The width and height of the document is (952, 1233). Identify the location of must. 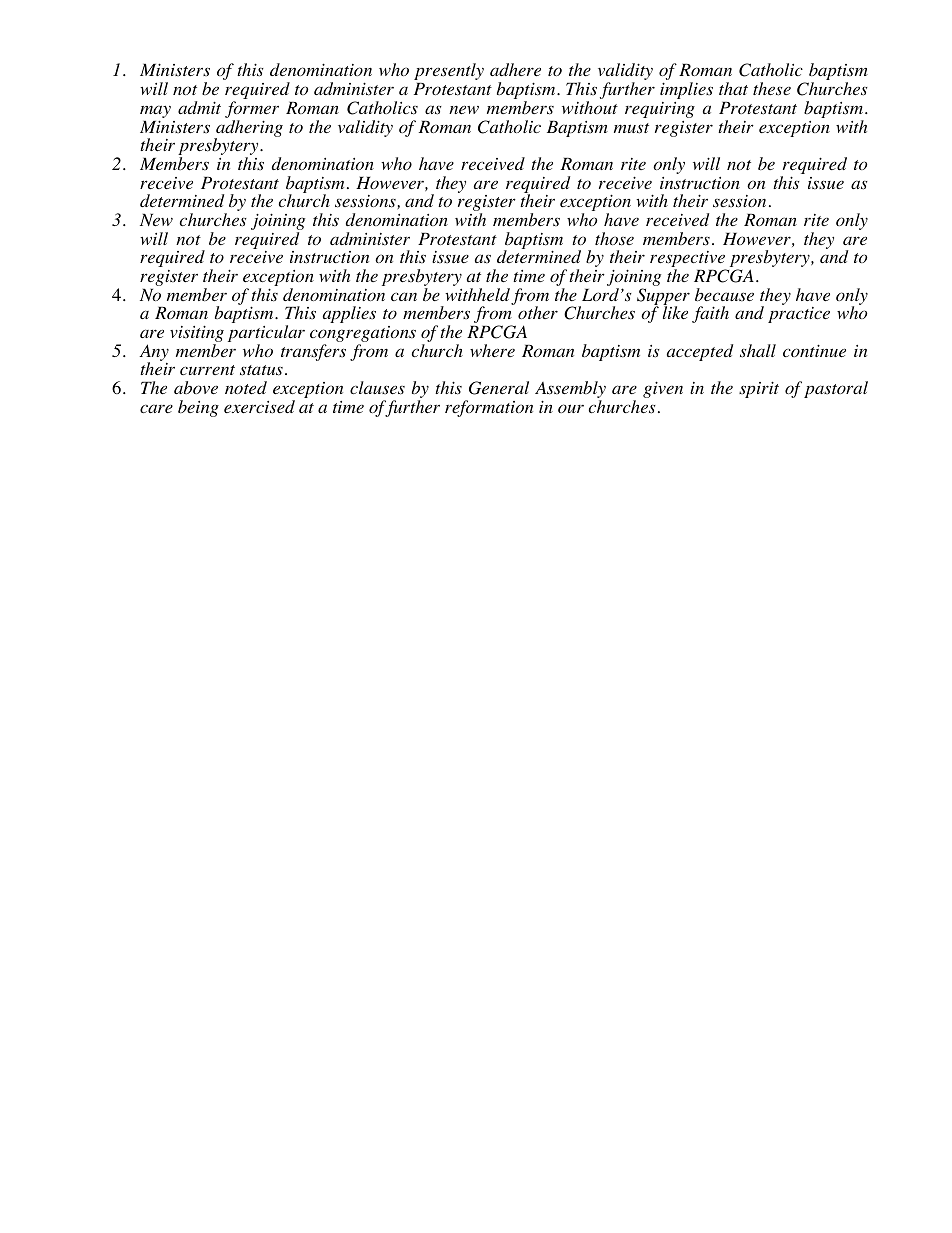
(631, 128).
